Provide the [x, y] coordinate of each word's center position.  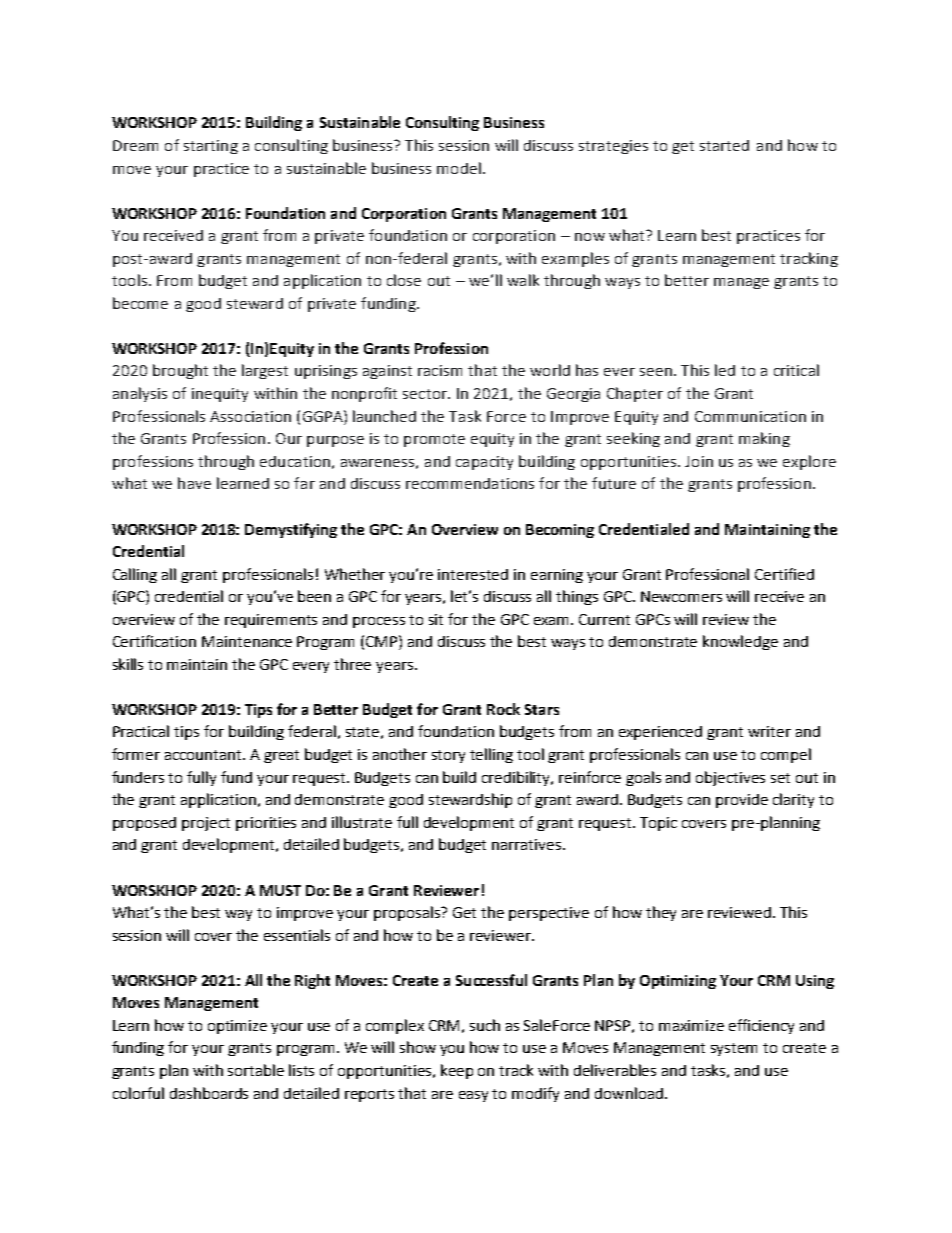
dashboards [209, 1093]
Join [699, 461]
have [194, 483]
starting [211, 147]
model [459, 168]
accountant [205, 755]
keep [457, 1071]
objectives [730, 778]
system [734, 1049]
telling [491, 755]
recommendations [470, 483]
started [724, 145]
